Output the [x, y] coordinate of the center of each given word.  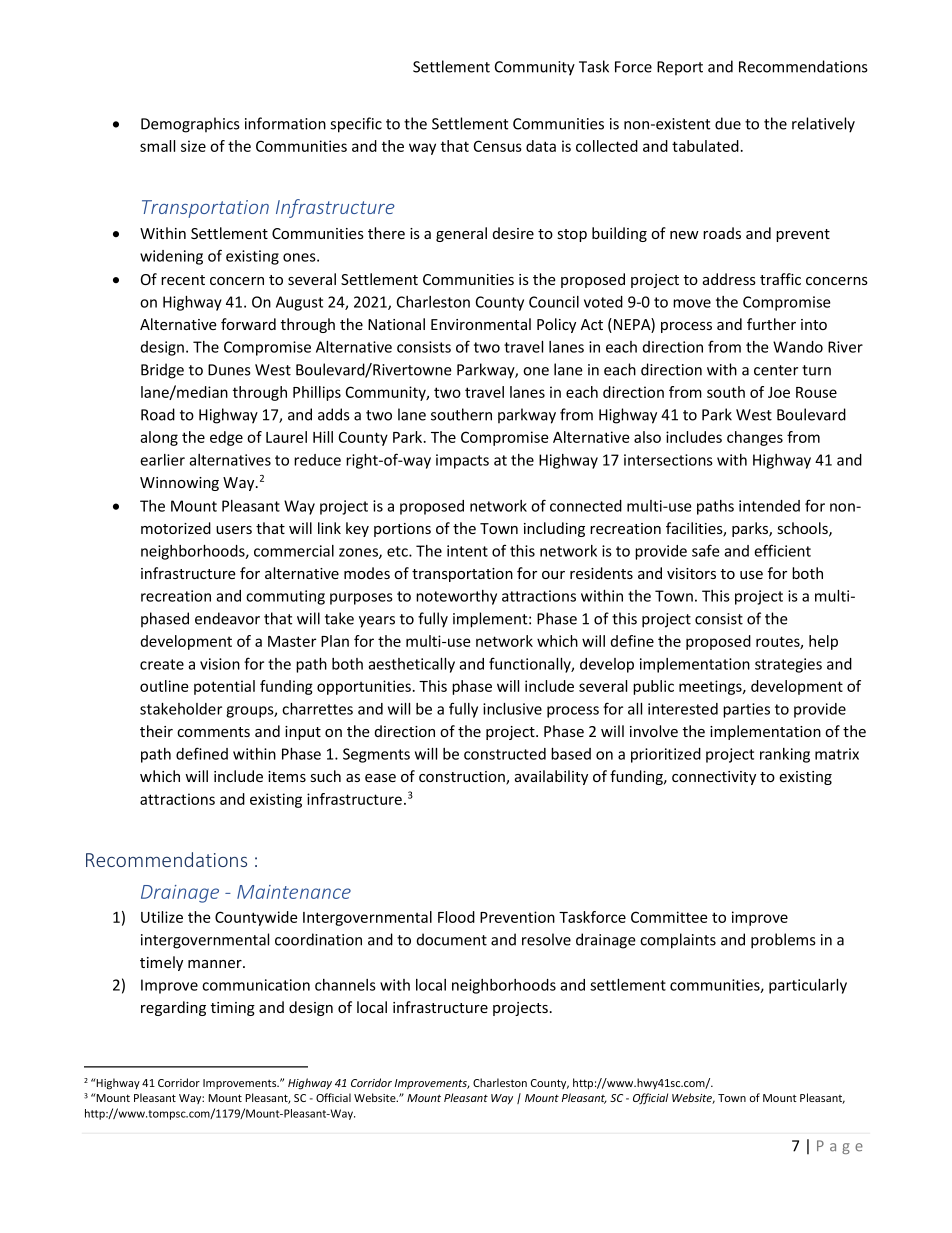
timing [233, 1009]
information [285, 123]
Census [498, 146]
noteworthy [456, 597]
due [728, 123]
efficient [782, 550]
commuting [285, 597]
